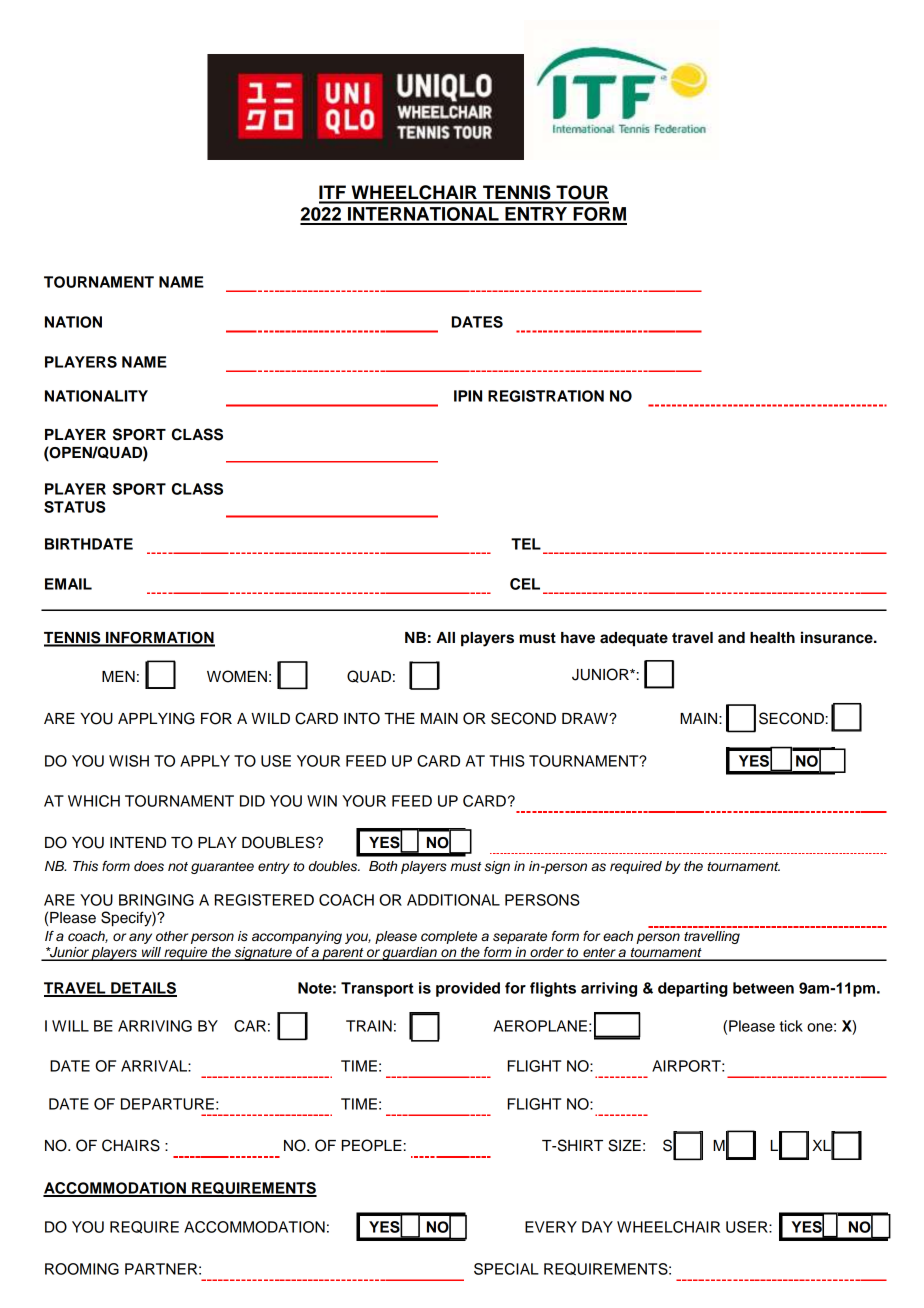 The image size is (924, 1308). What do you see at coordinates (410, 954) in the screenshot?
I see `guardian` at bounding box center [410, 954].
